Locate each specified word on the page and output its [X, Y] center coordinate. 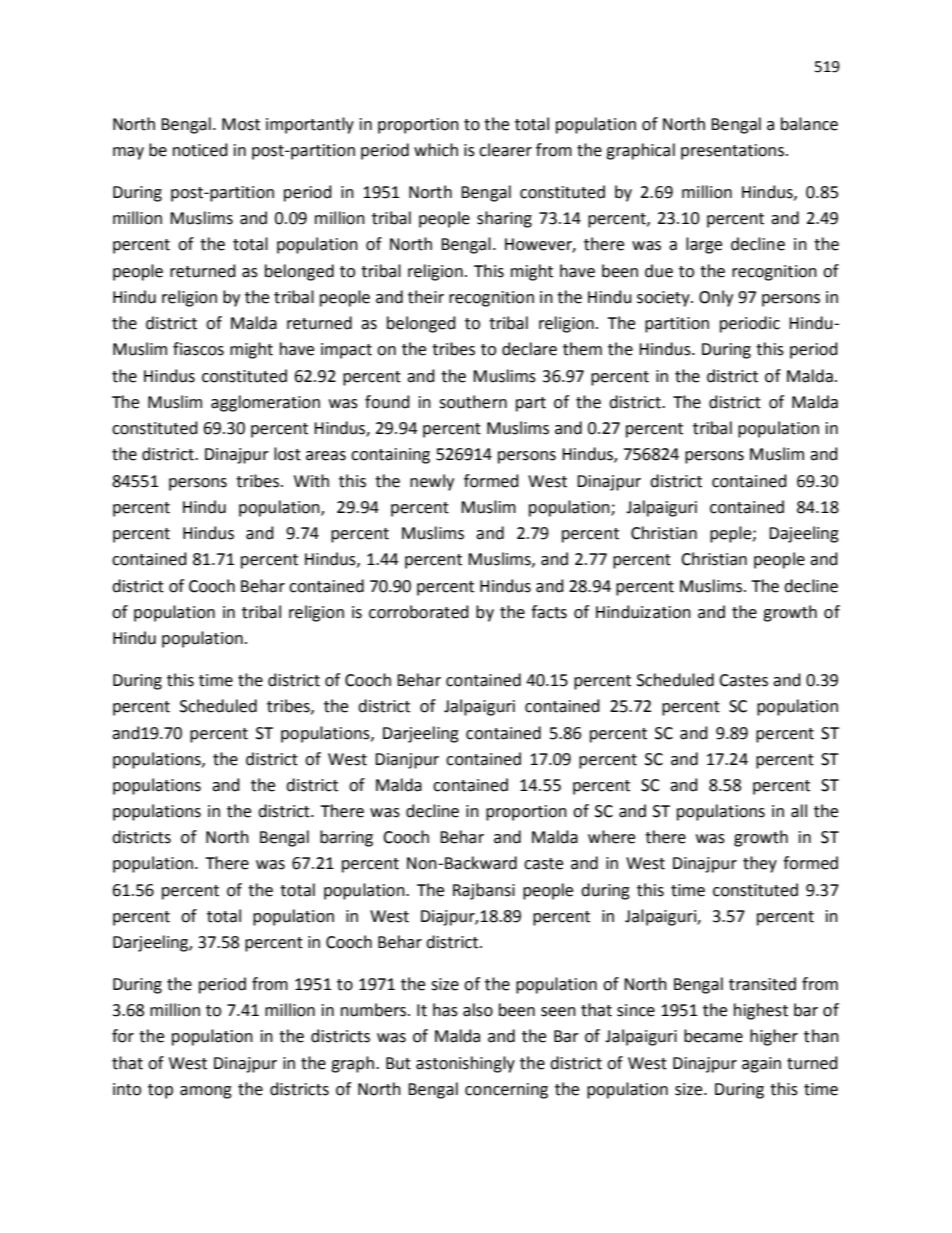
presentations [732, 152]
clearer [505, 150]
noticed [200, 150]
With [311, 481]
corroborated [419, 612]
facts [549, 612]
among [206, 1092]
